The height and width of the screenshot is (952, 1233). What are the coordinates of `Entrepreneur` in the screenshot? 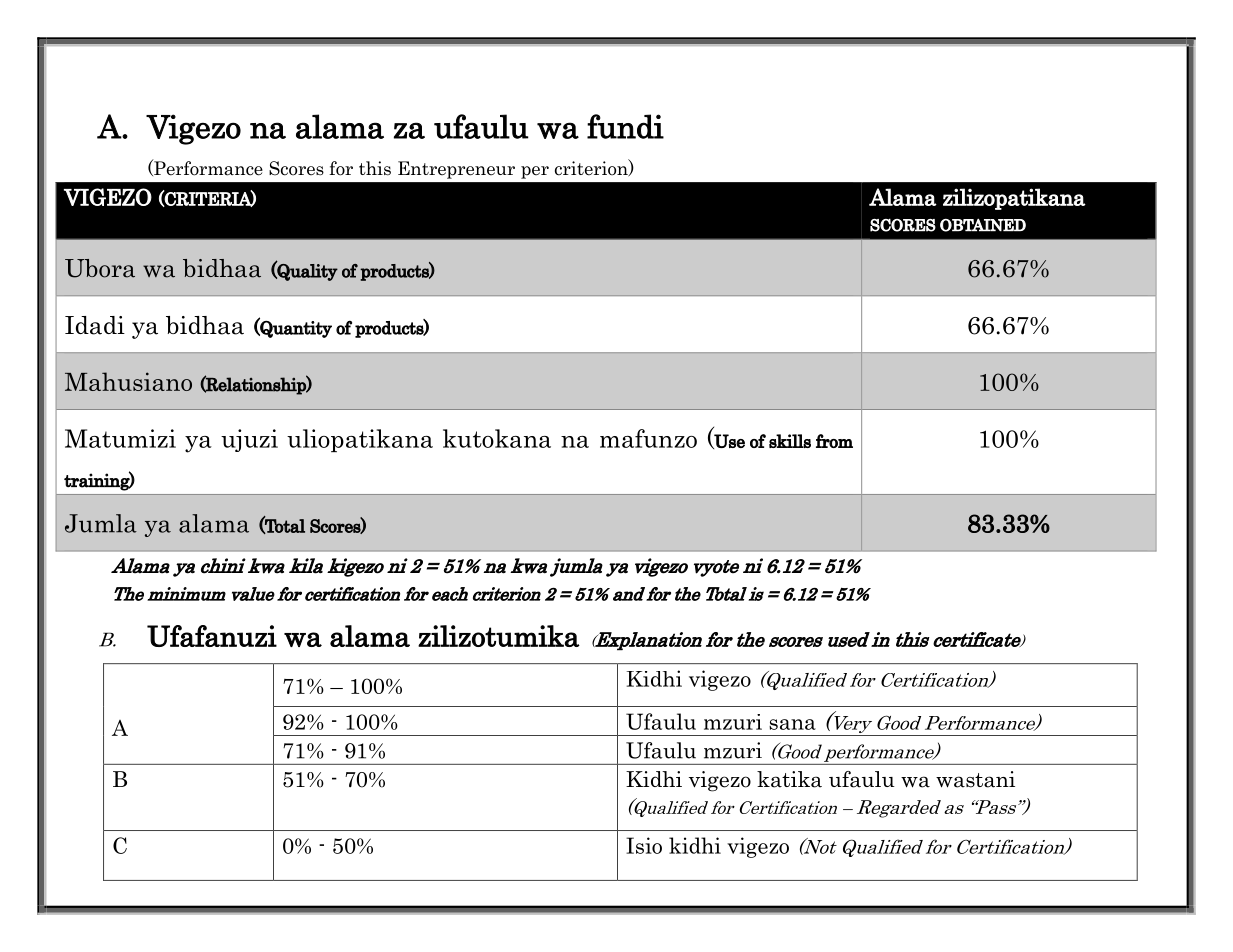 It's located at (456, 170).
